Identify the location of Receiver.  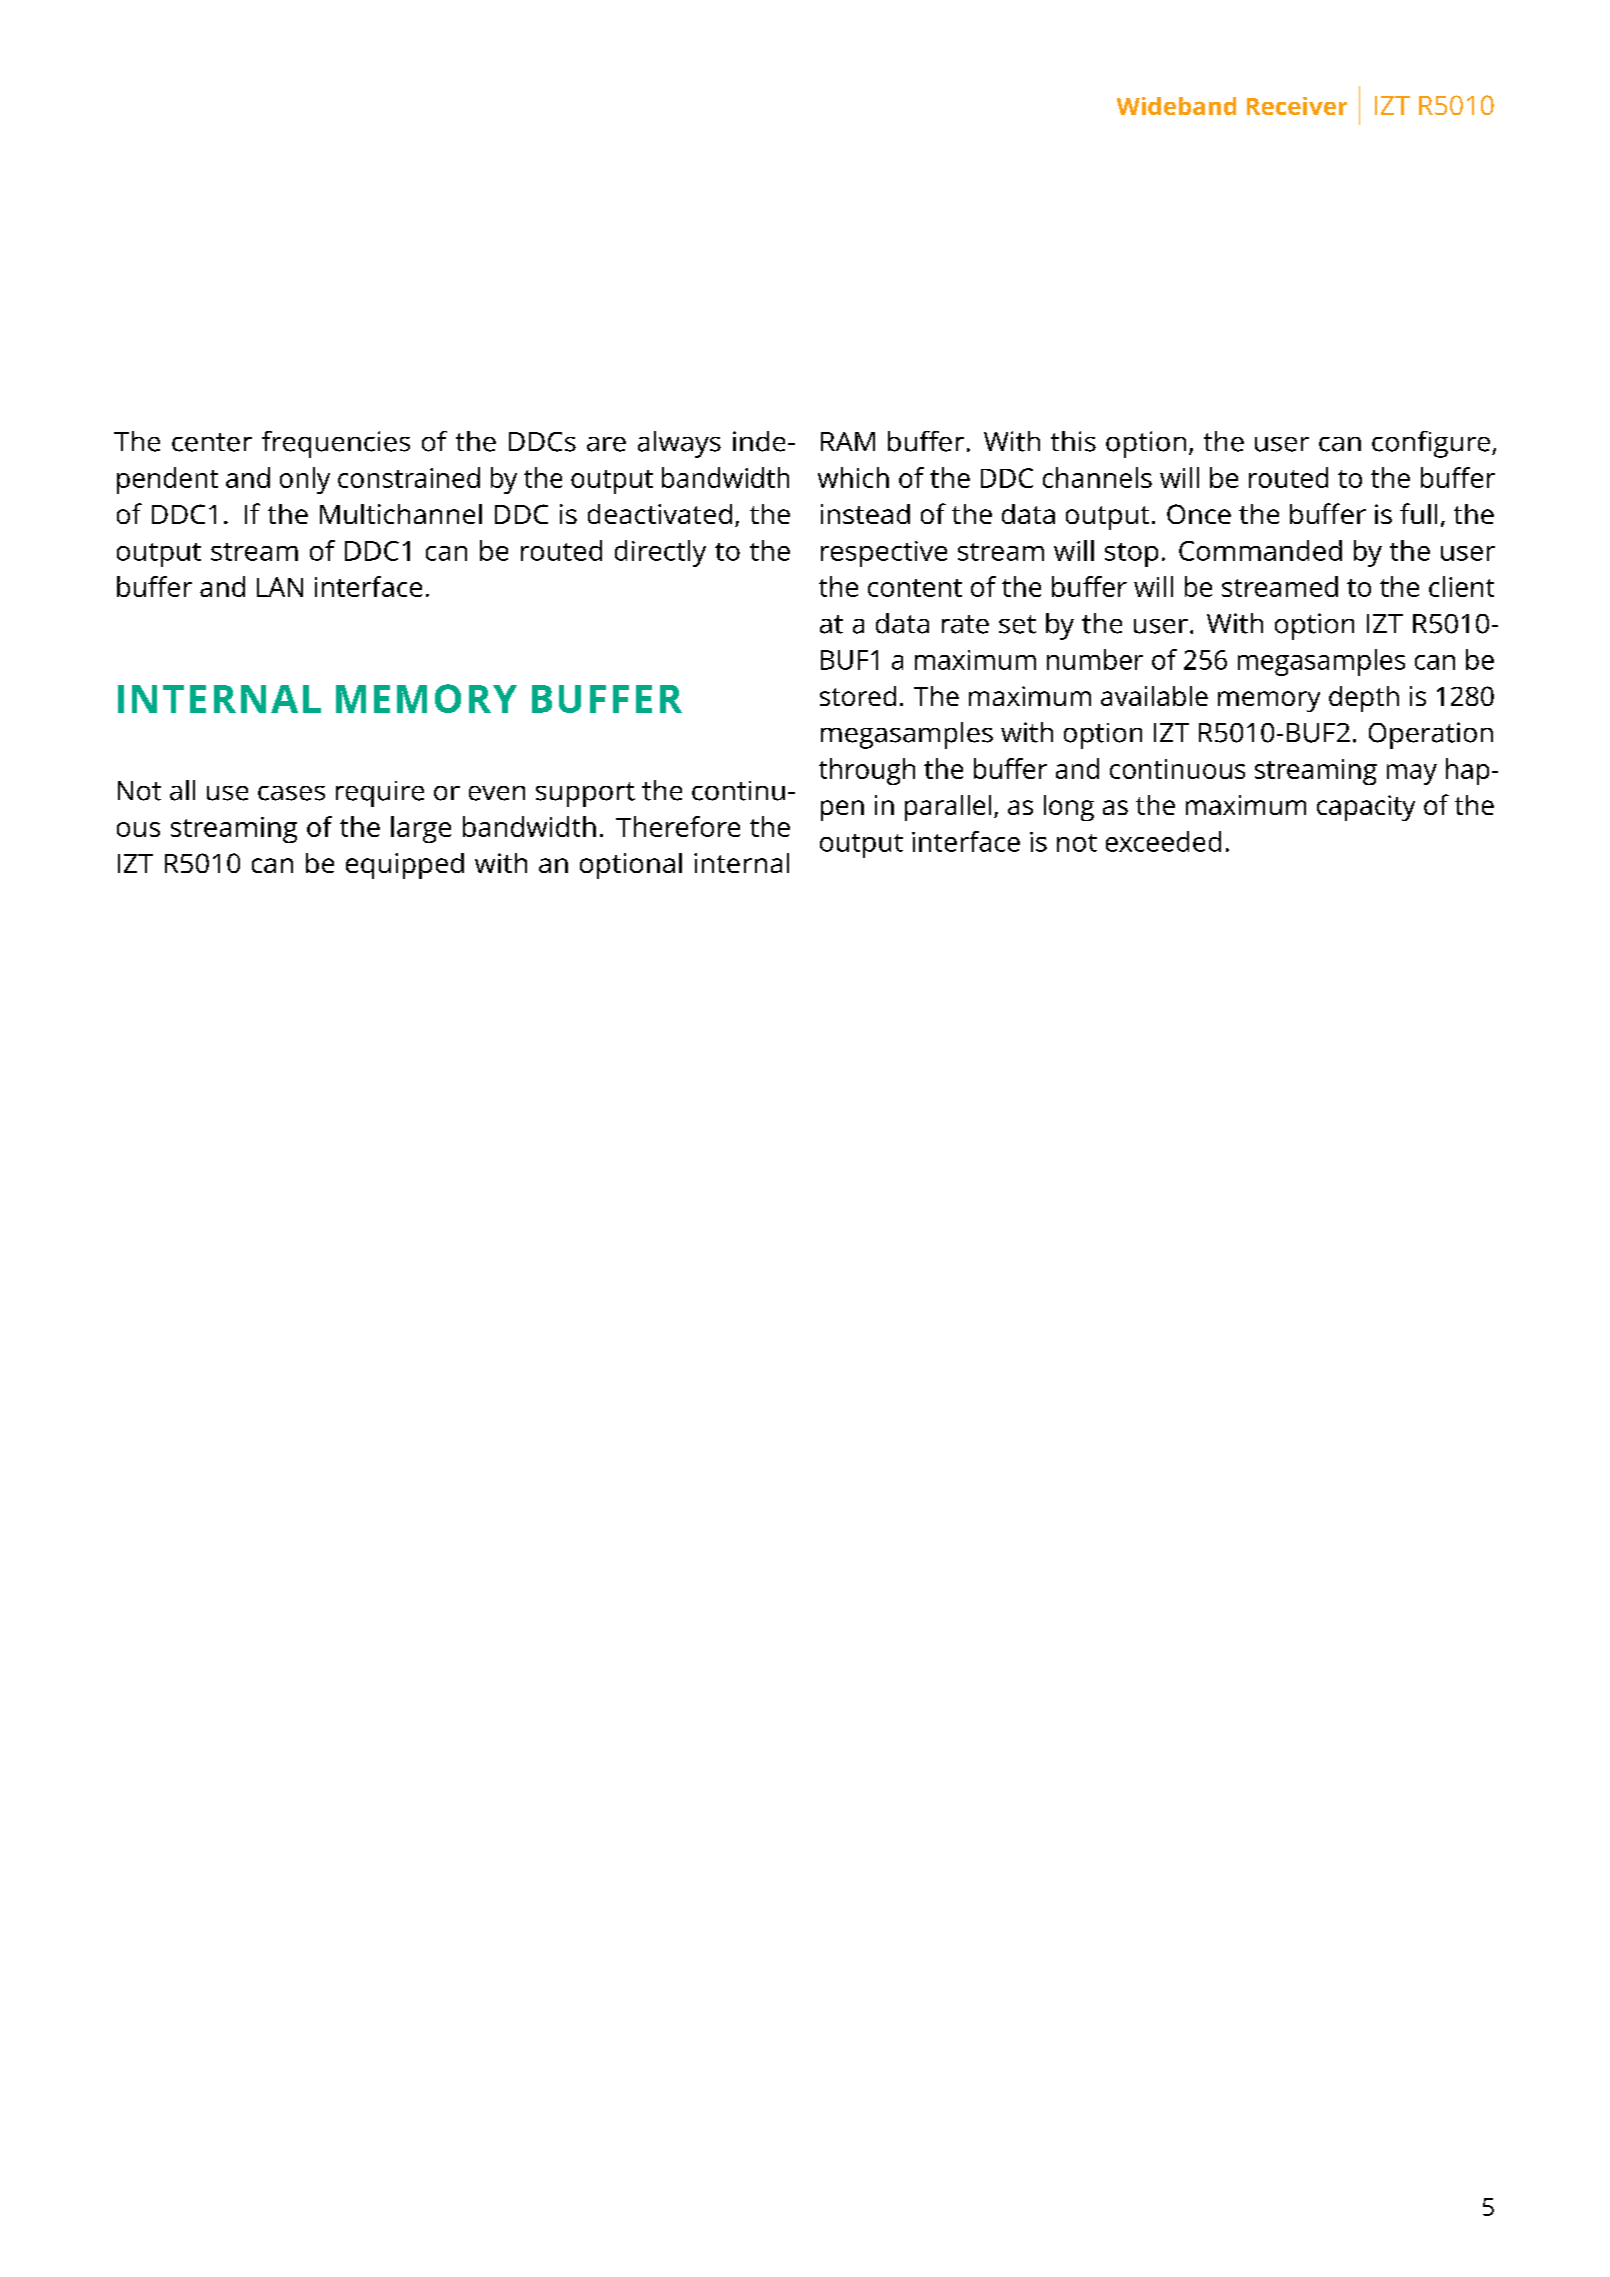
(1297, 106).
